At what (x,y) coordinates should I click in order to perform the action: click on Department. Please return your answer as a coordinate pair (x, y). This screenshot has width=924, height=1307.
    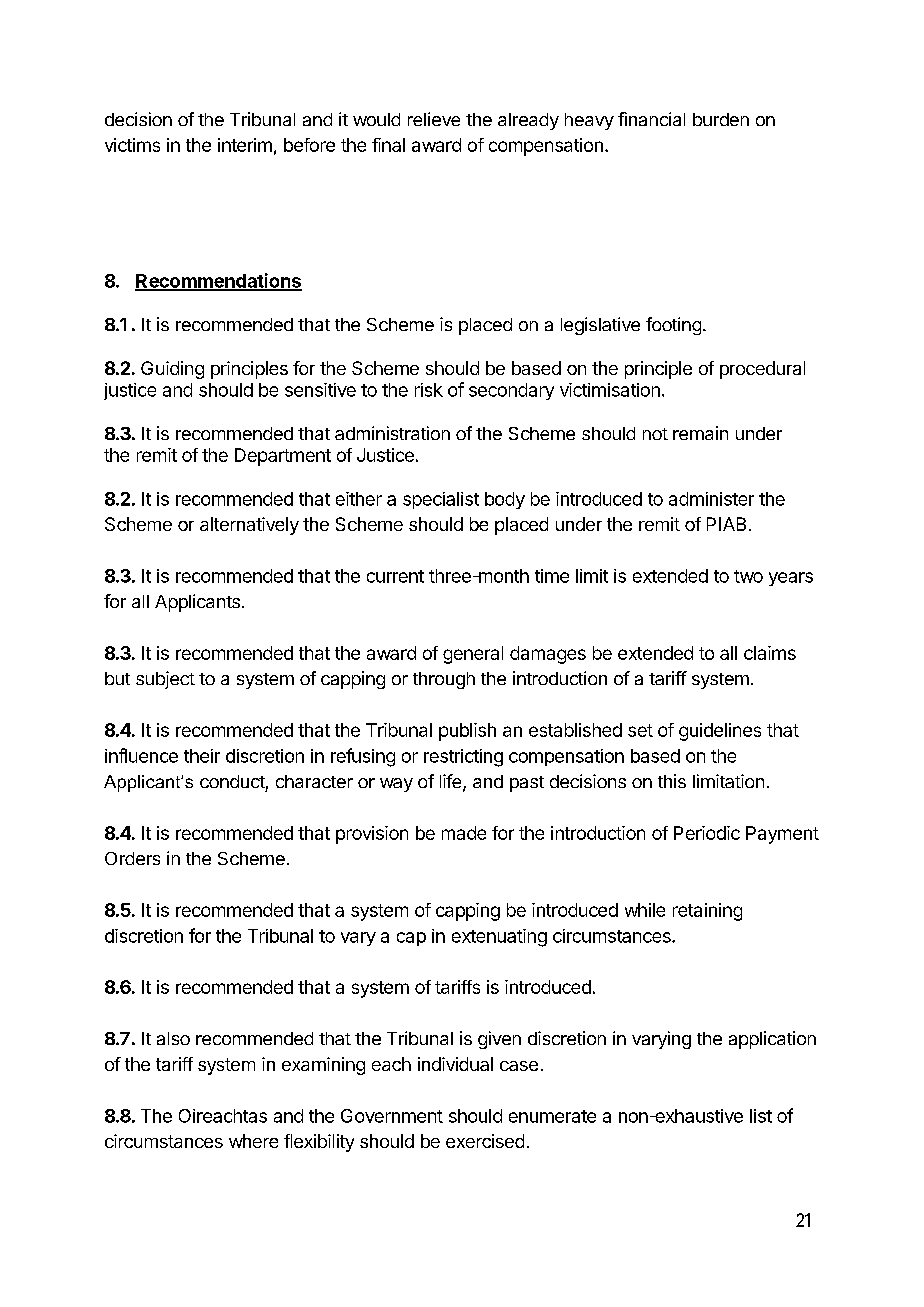
    Looking at the image, I should click on (283, 457).
